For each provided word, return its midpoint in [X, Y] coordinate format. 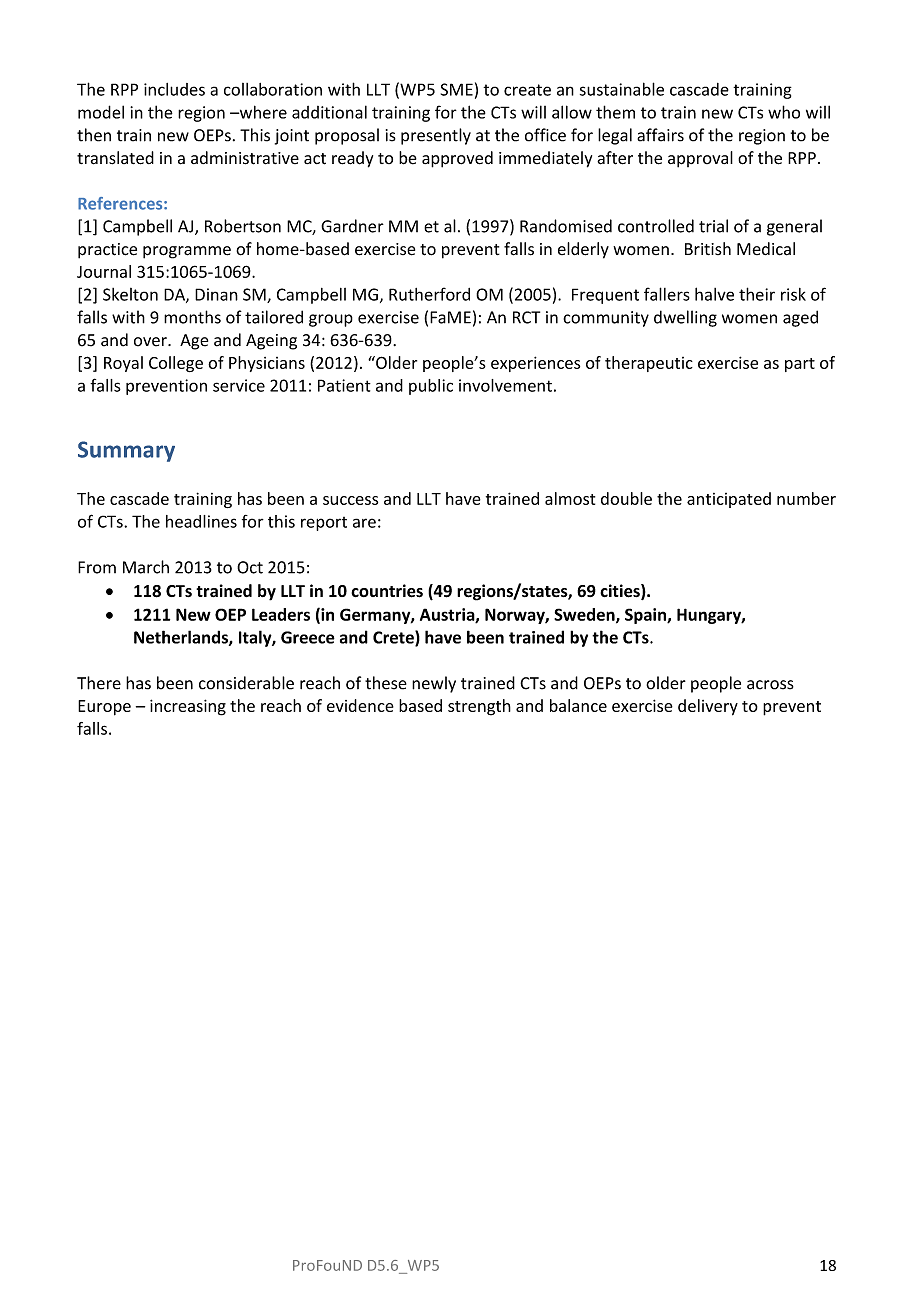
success [350, 500]
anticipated [729, 500]
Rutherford [429, 294]
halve [714, 294]
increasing [188, 707]
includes [174, 89]
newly [434, 684]
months [192, 317]
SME [457, 89]
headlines [201, 521]
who [784, 112]
